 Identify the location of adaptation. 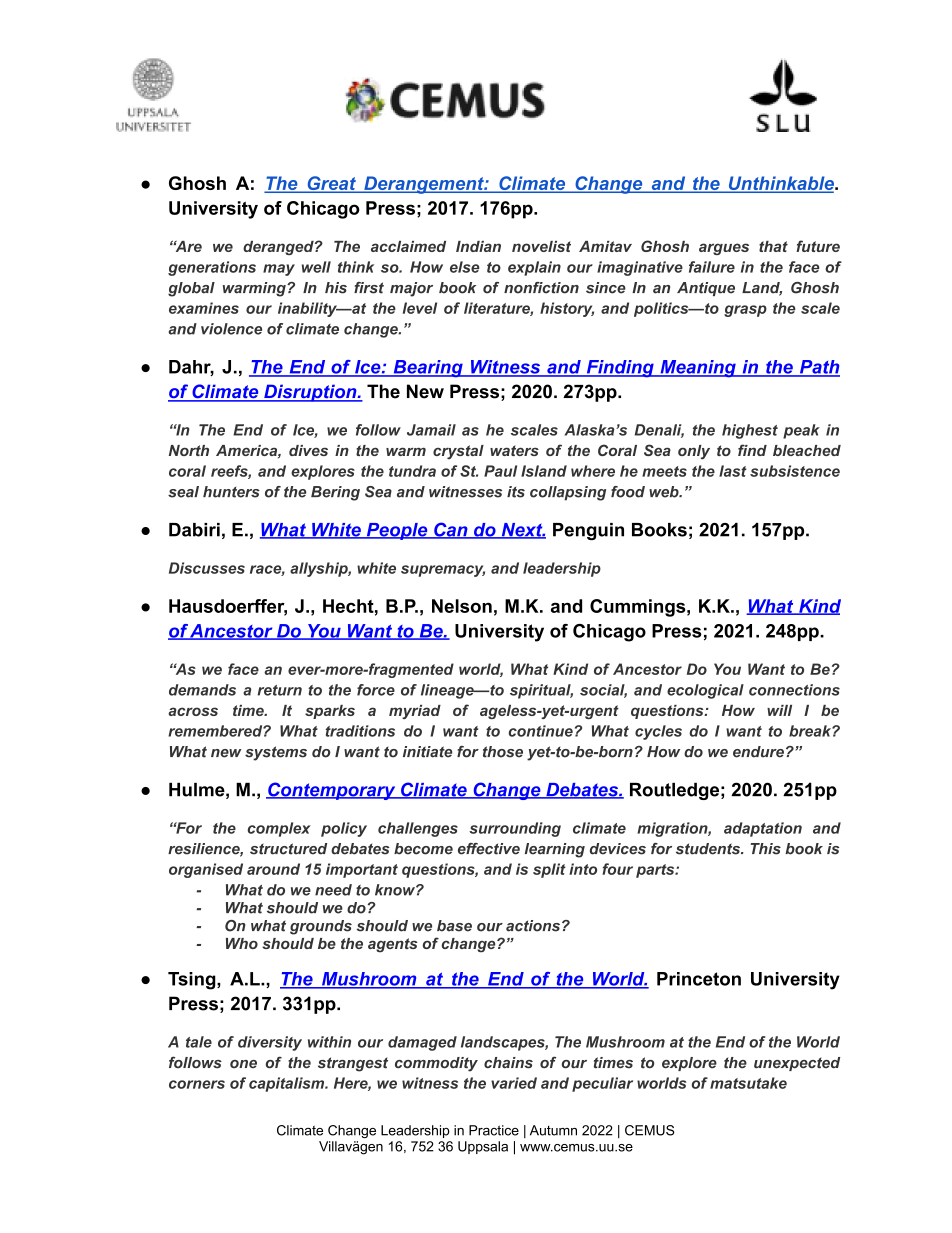
(763, 829).
